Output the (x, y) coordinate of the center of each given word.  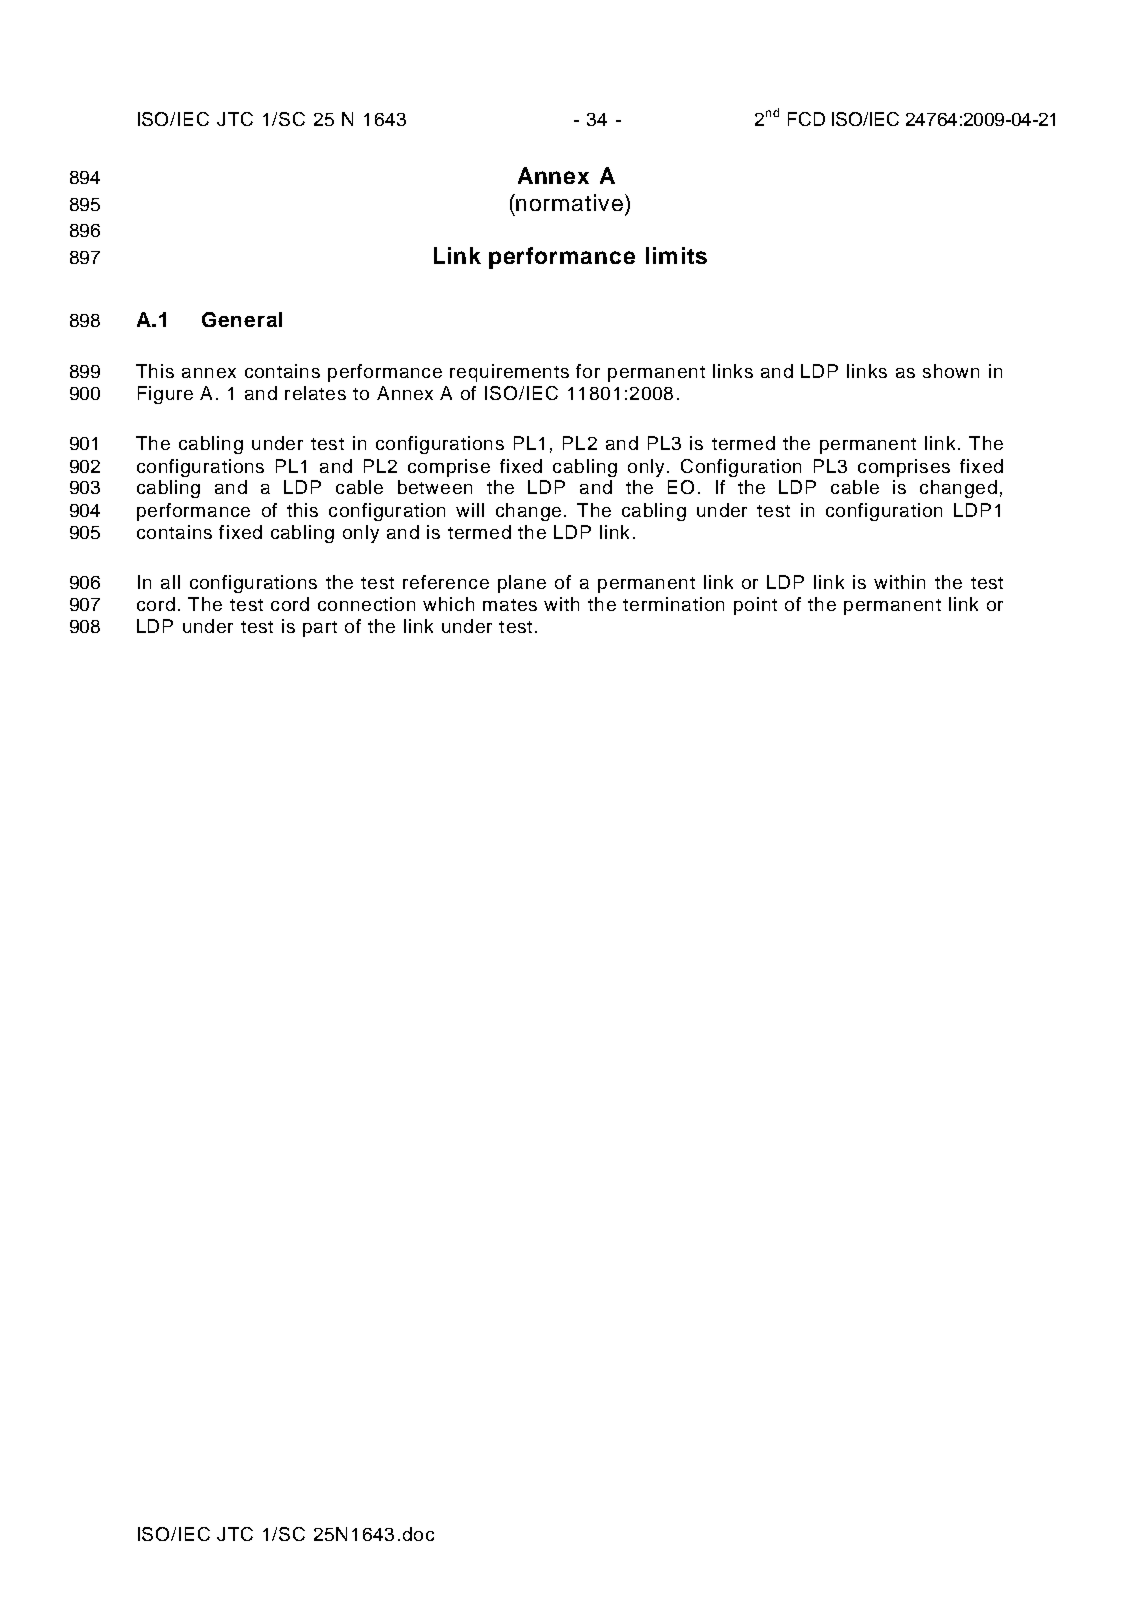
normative (569, 202)
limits (676, 255)
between (435, 487)
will (470, 510)
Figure (165, 395)
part (320, 629)
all (170, 582)
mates (510, 605)
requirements (509, 373)
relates (315, 393)
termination (673, 604)
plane (522, 584)
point (755, 606)
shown (951, 371)
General (242, 319)
